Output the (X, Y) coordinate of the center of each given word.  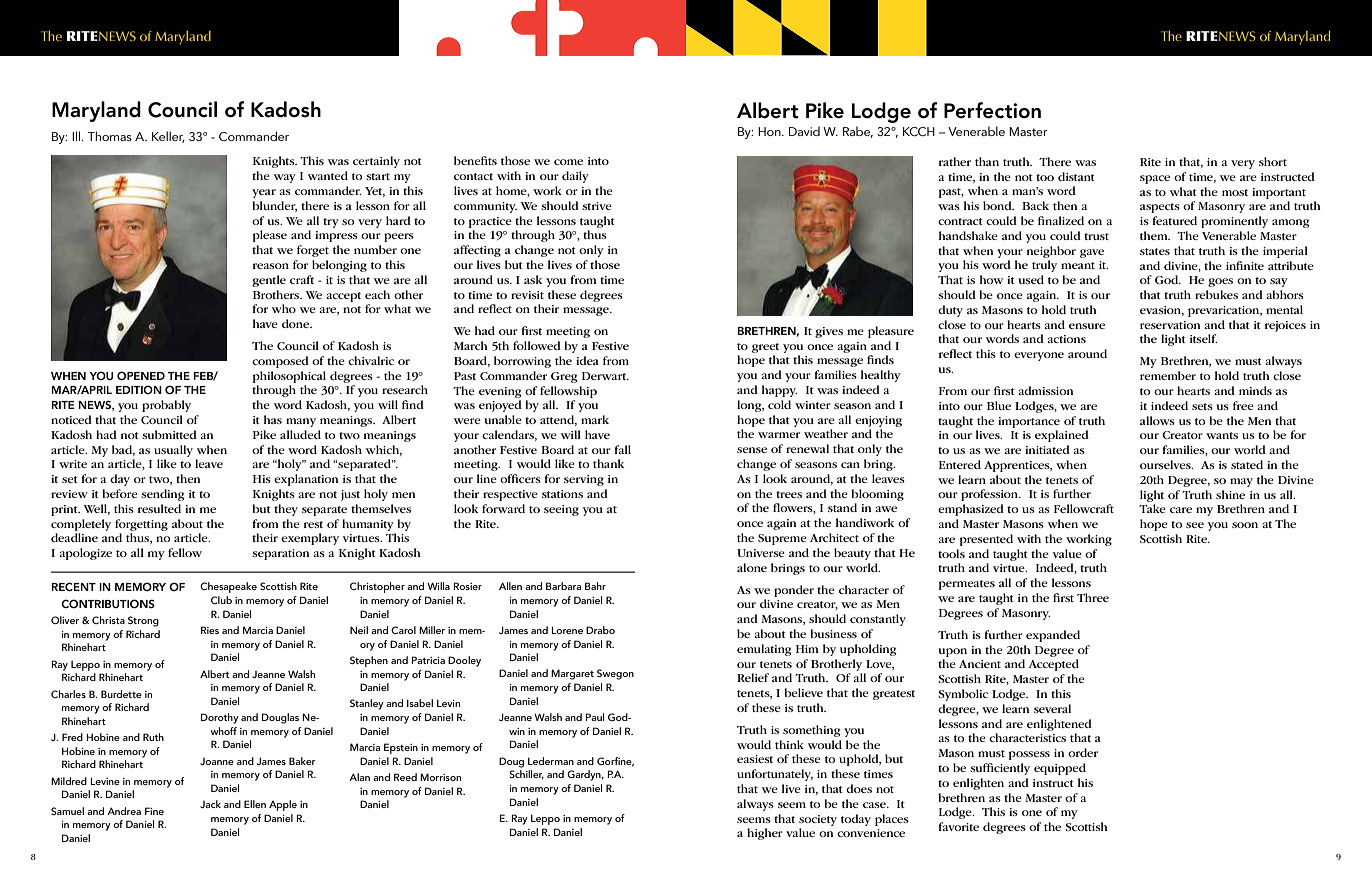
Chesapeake (228, 587)
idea (587, 360)
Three (1093, 597)
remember (1168, 375)
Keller (168, 137)
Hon (770, 131)
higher (765, 834)
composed (280, 362)
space (1155, 179)
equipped (1060, 769)
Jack (210, 804)
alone (752, 567)
